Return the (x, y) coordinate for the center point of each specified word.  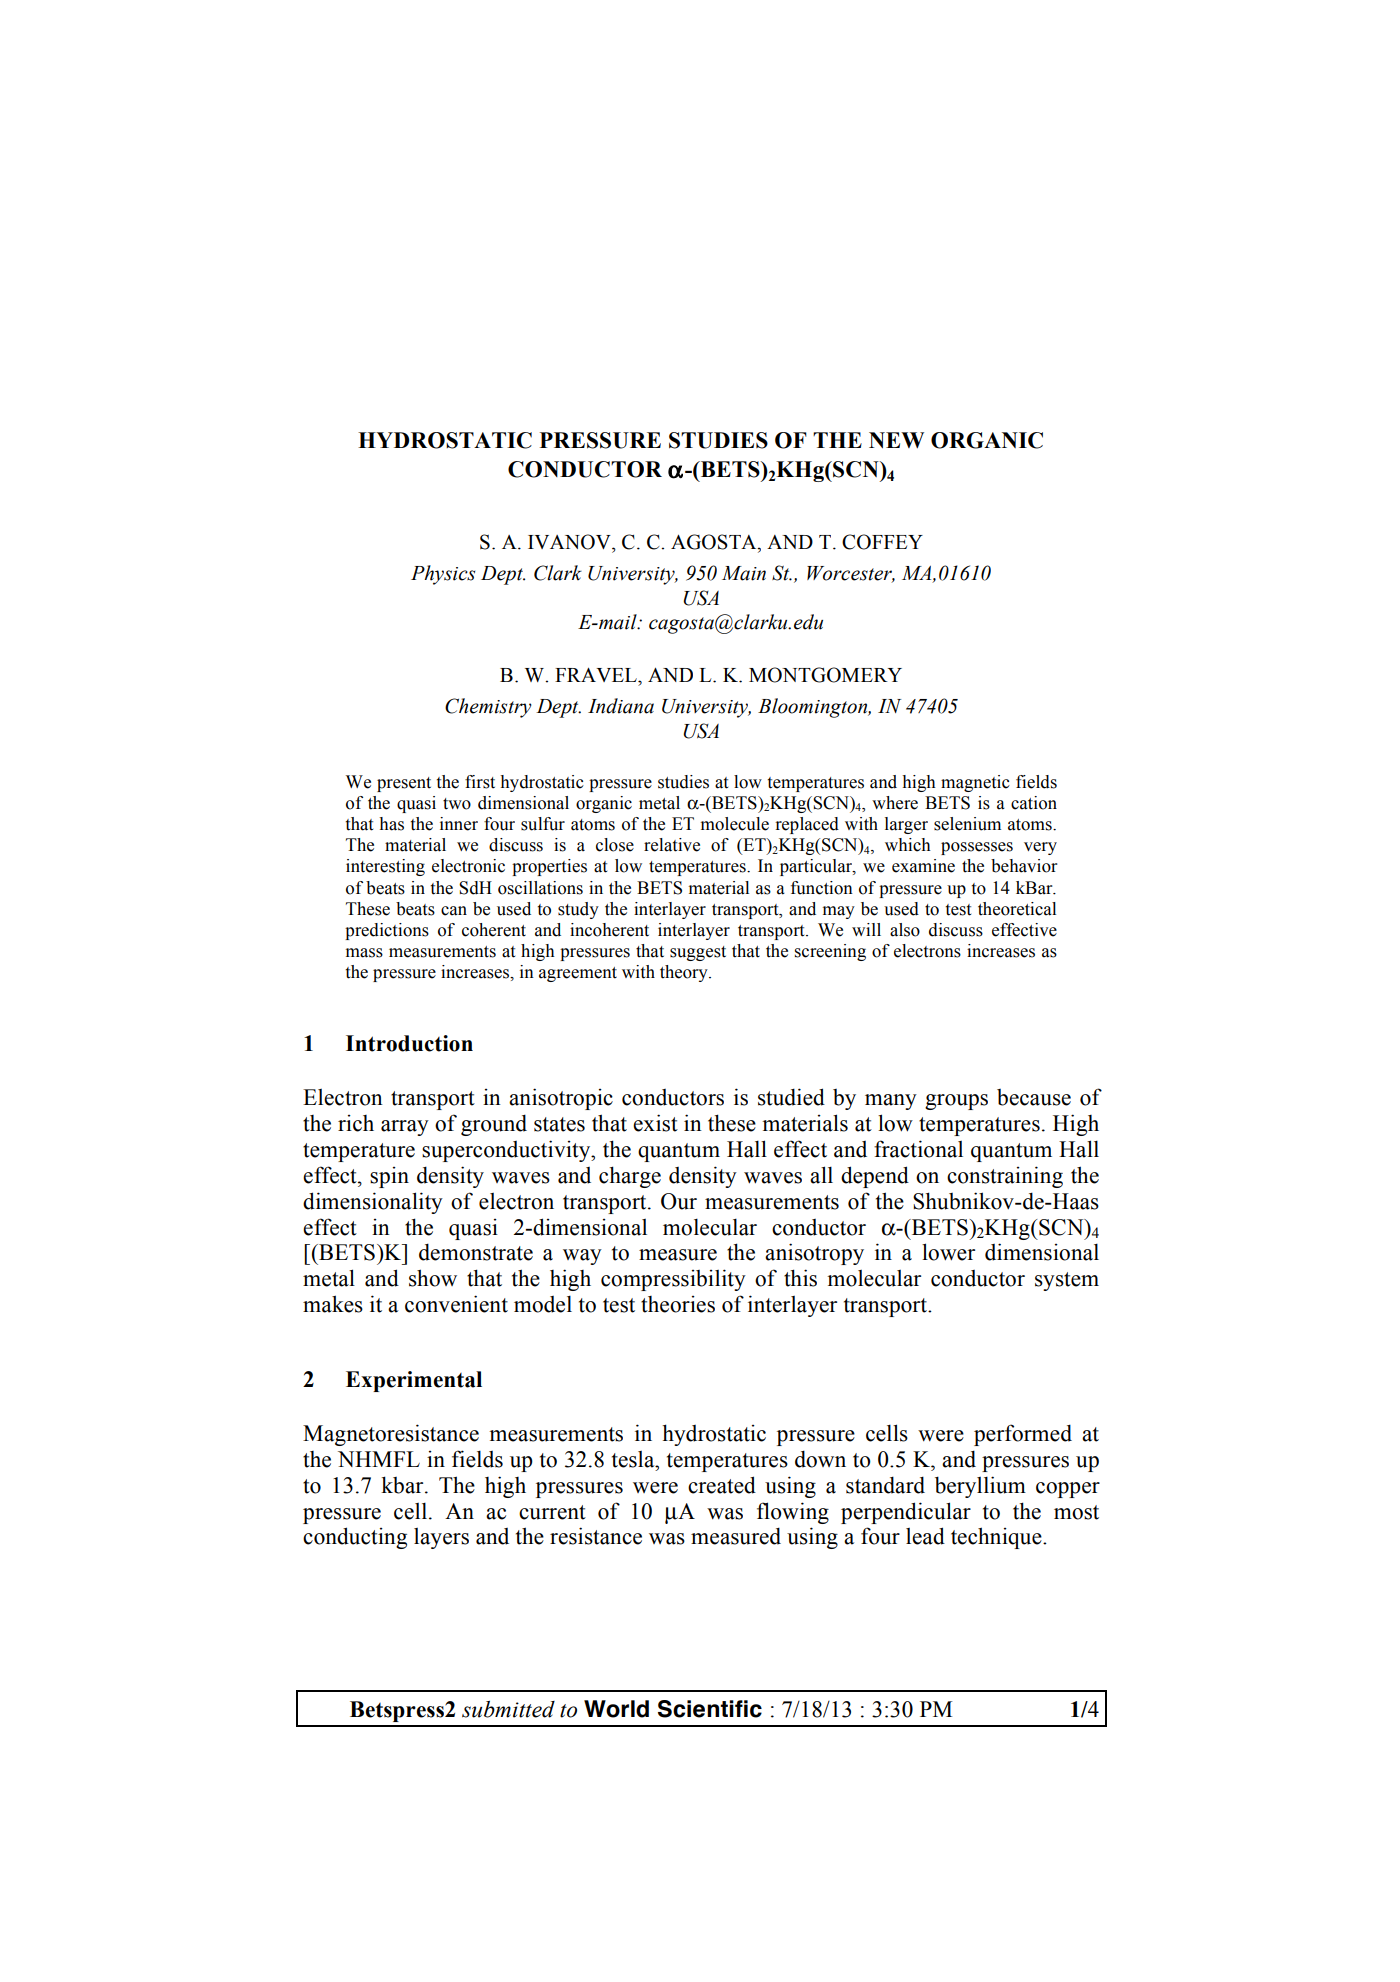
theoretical (1017, 909)
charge (630, 1177)
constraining (1005, 1177)
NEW (896, 440)
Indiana (621, 706)
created (722, 1485)
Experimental (414, 1381)
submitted (508, 1709)
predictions (387, 931)
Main (744, 573)
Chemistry (488, 708)
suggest (698, 953)
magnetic (975, 783)
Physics (443, 575)
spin (389, 1177)
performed (1023, 1435)
